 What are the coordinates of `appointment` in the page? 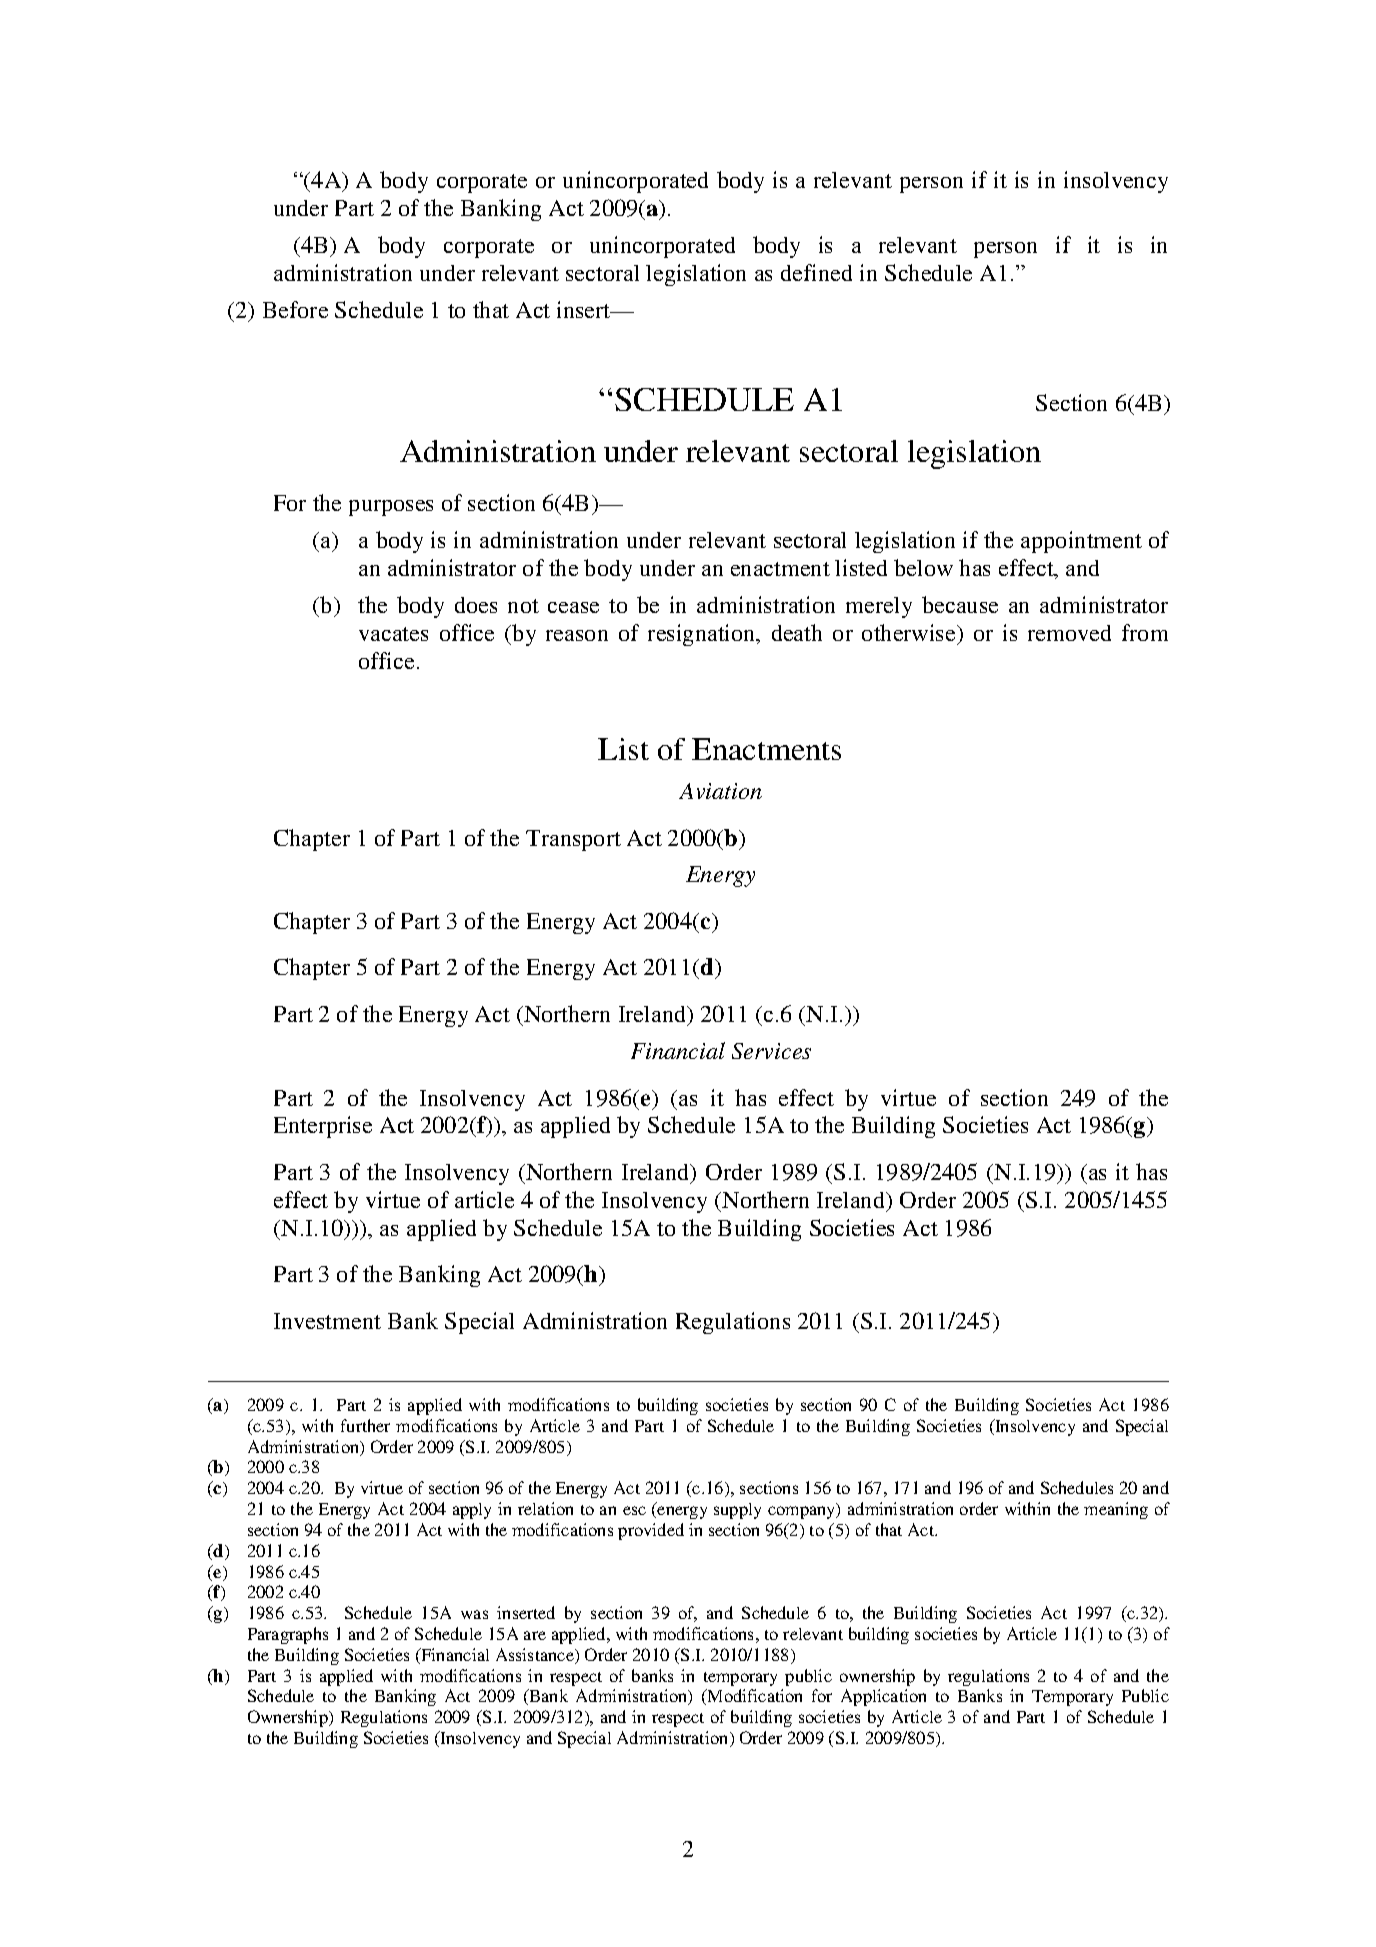 It's located at (1081, 542).
